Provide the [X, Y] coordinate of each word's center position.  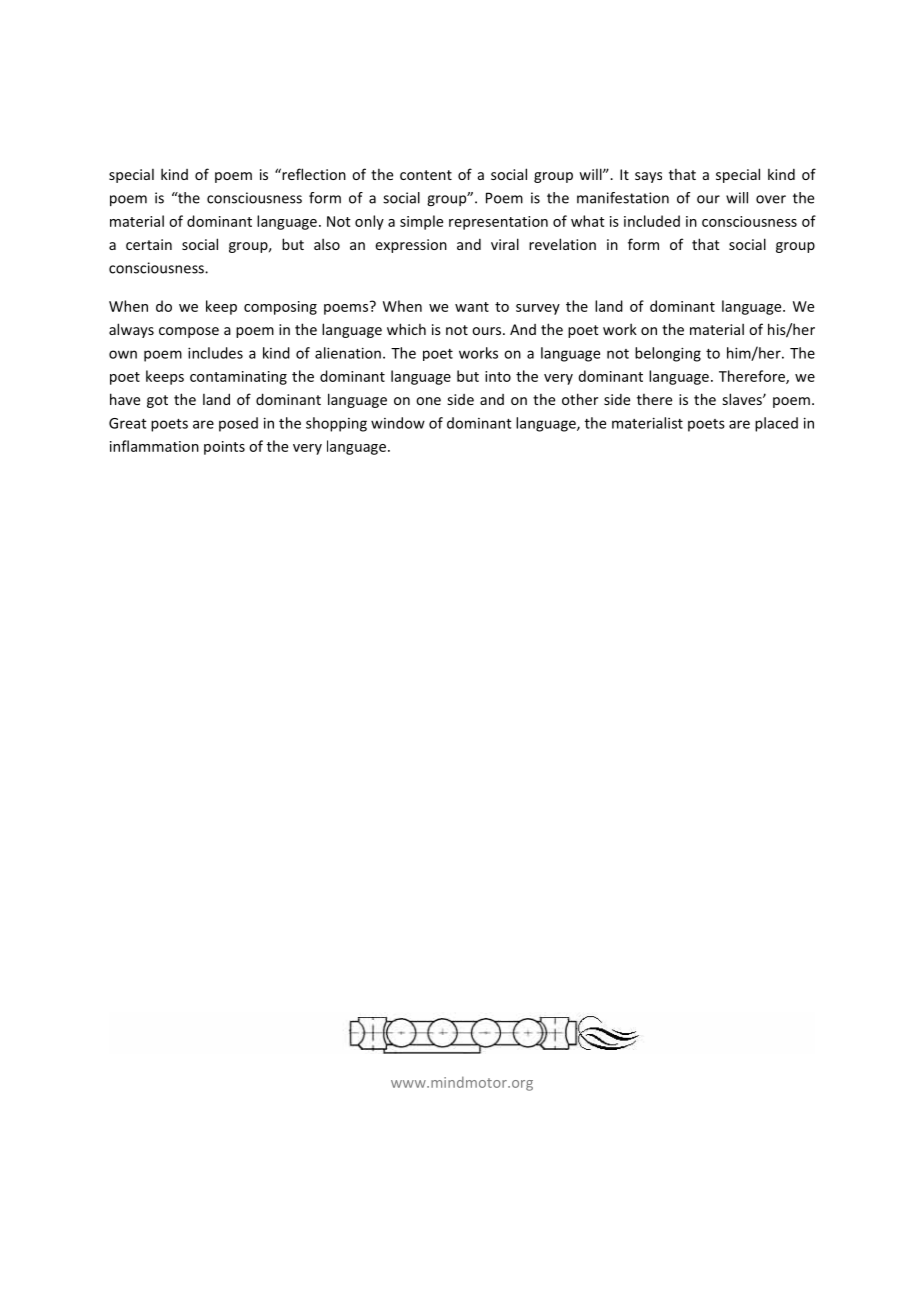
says [648, 177]
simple [421, 222]
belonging [668, 354]
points [224, 448]
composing [280, 308]
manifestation [623, 198]
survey [538, 309]
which [406, 329]
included [652, 221]
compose [189, 332]
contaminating [238, 378]
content [426, 175]
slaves [743, 399]
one [428, 401]
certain [149, 244]
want [472, 307]
